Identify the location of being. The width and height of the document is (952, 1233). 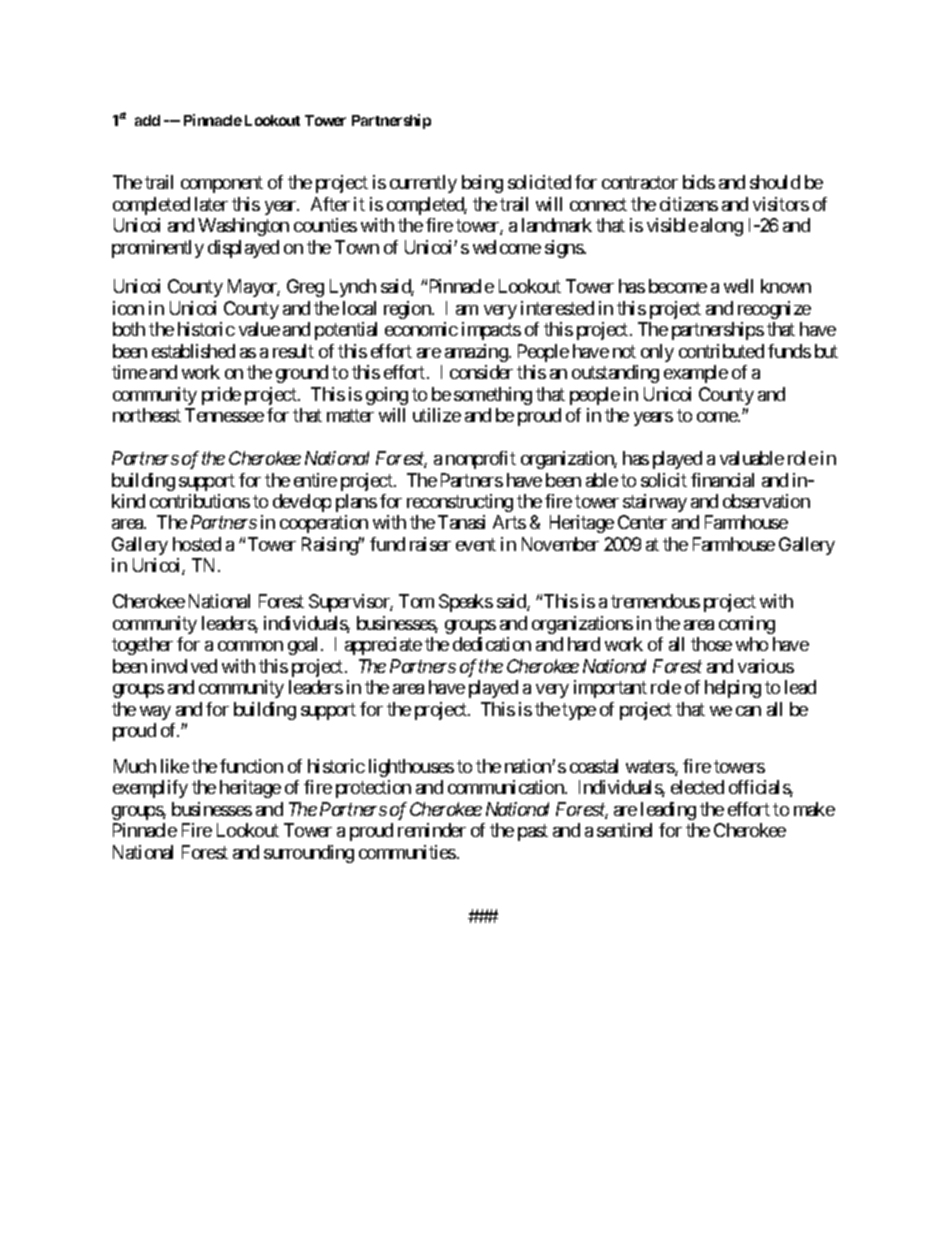
(482, 184).
